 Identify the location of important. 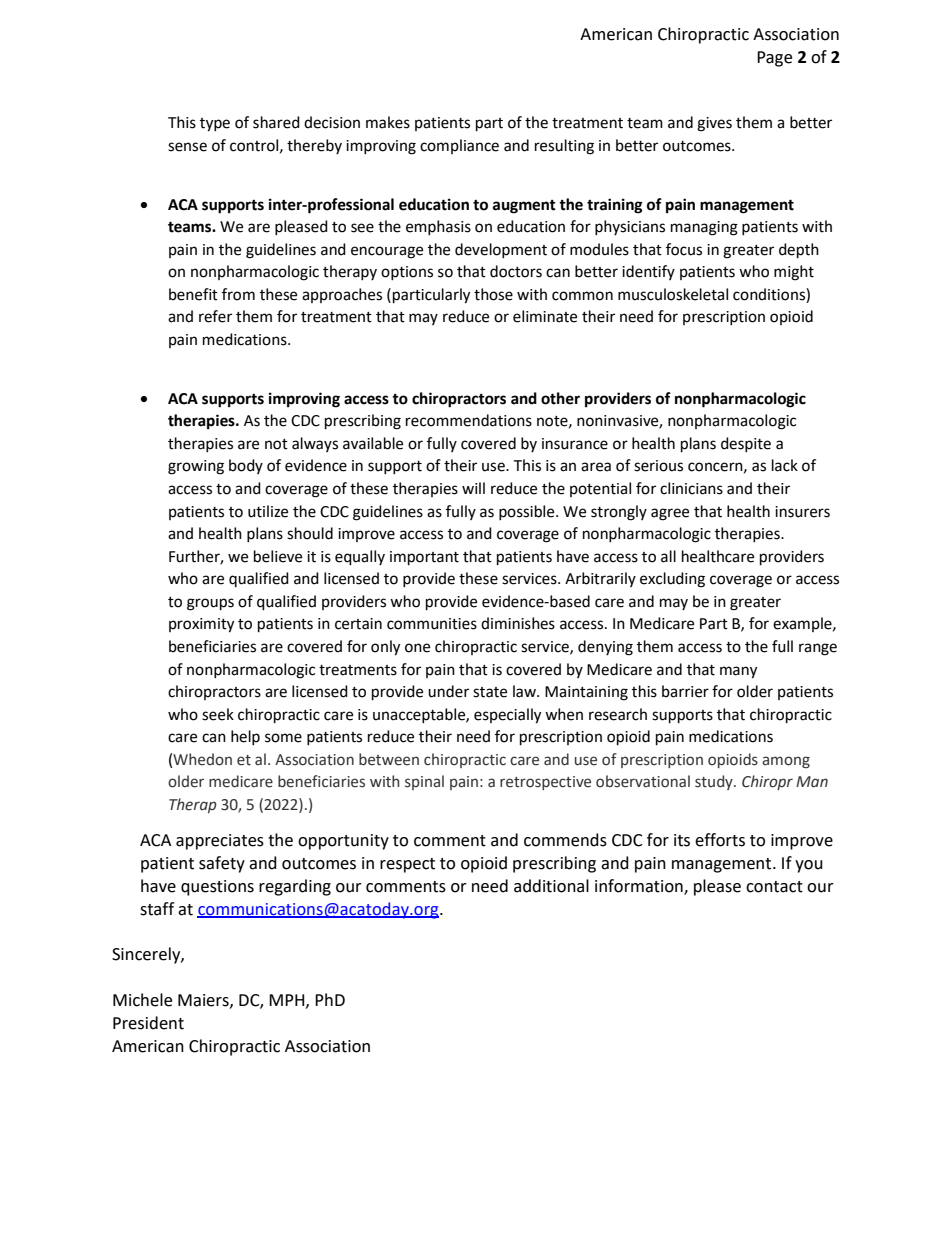
(424, 558).
